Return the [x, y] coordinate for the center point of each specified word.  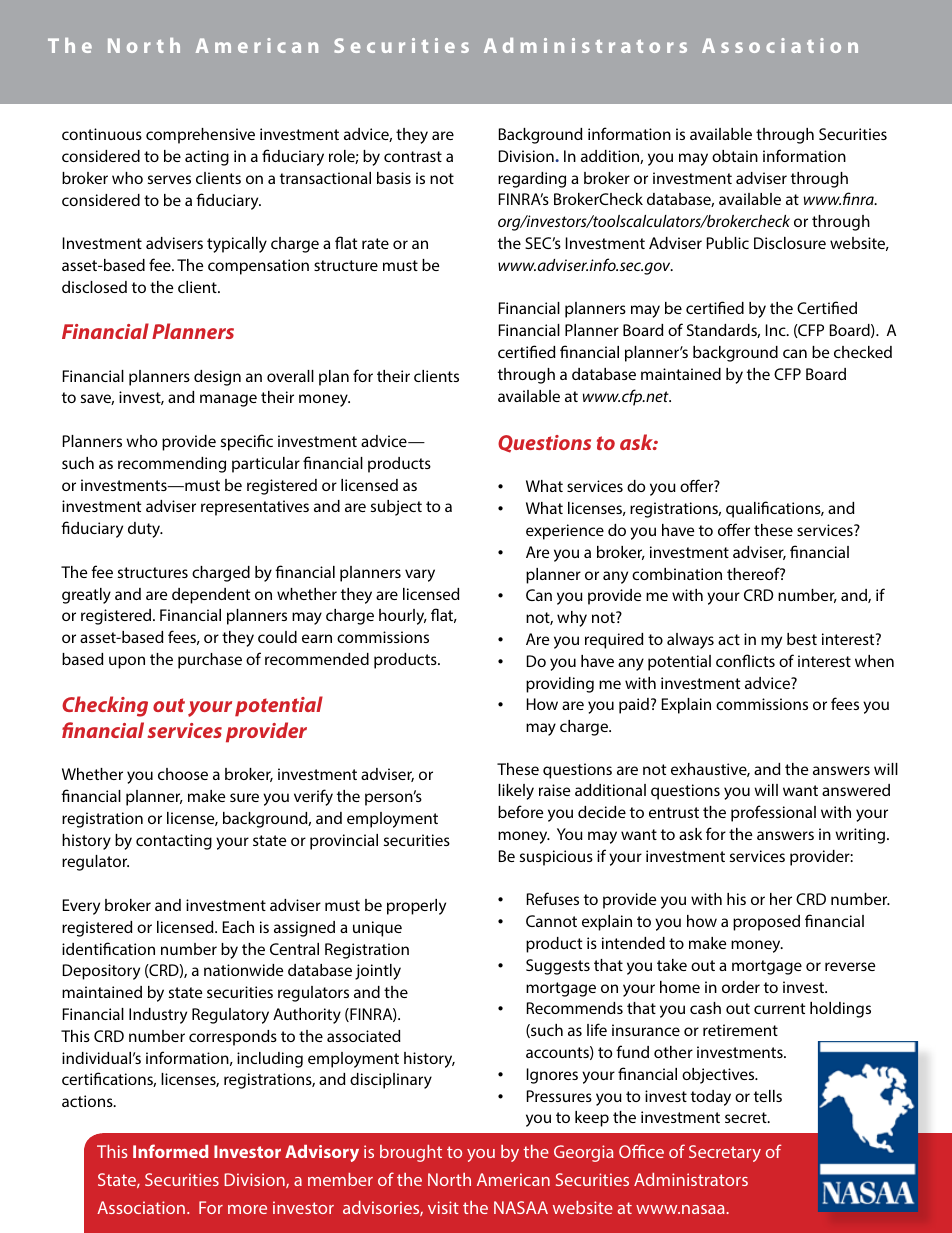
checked [863, 352]
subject [396, 508]
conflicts [745, 660]
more [247, 1209]
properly [416, 907]
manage [228, 400]
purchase [210, 661]
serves [169, 179]
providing [560, 685]
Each [238, 927]
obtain [735, 156]
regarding [532, 180]
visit [443, 1207]
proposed [766, 923]
